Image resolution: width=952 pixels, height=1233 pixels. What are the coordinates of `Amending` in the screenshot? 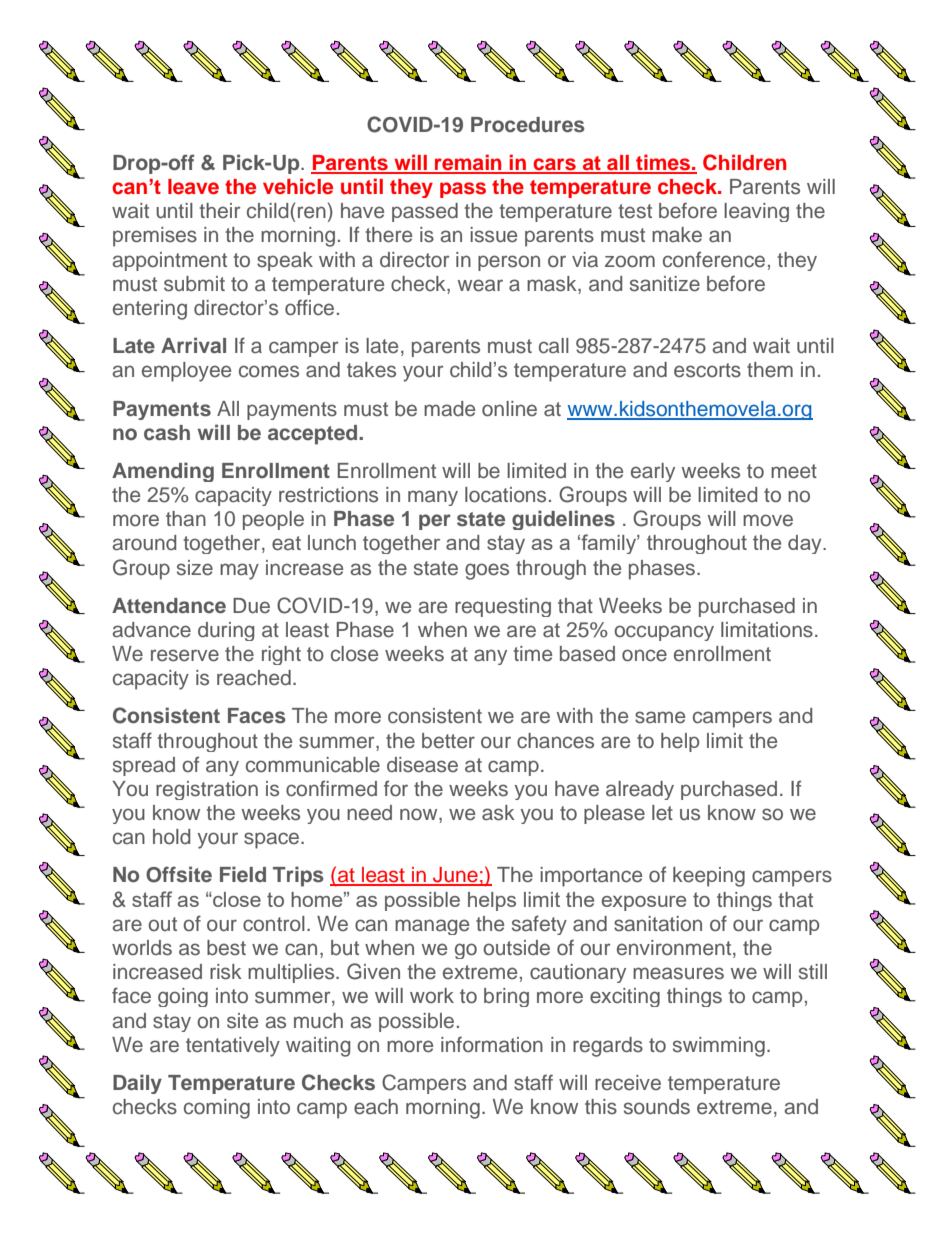 It's located at (163, 472).
